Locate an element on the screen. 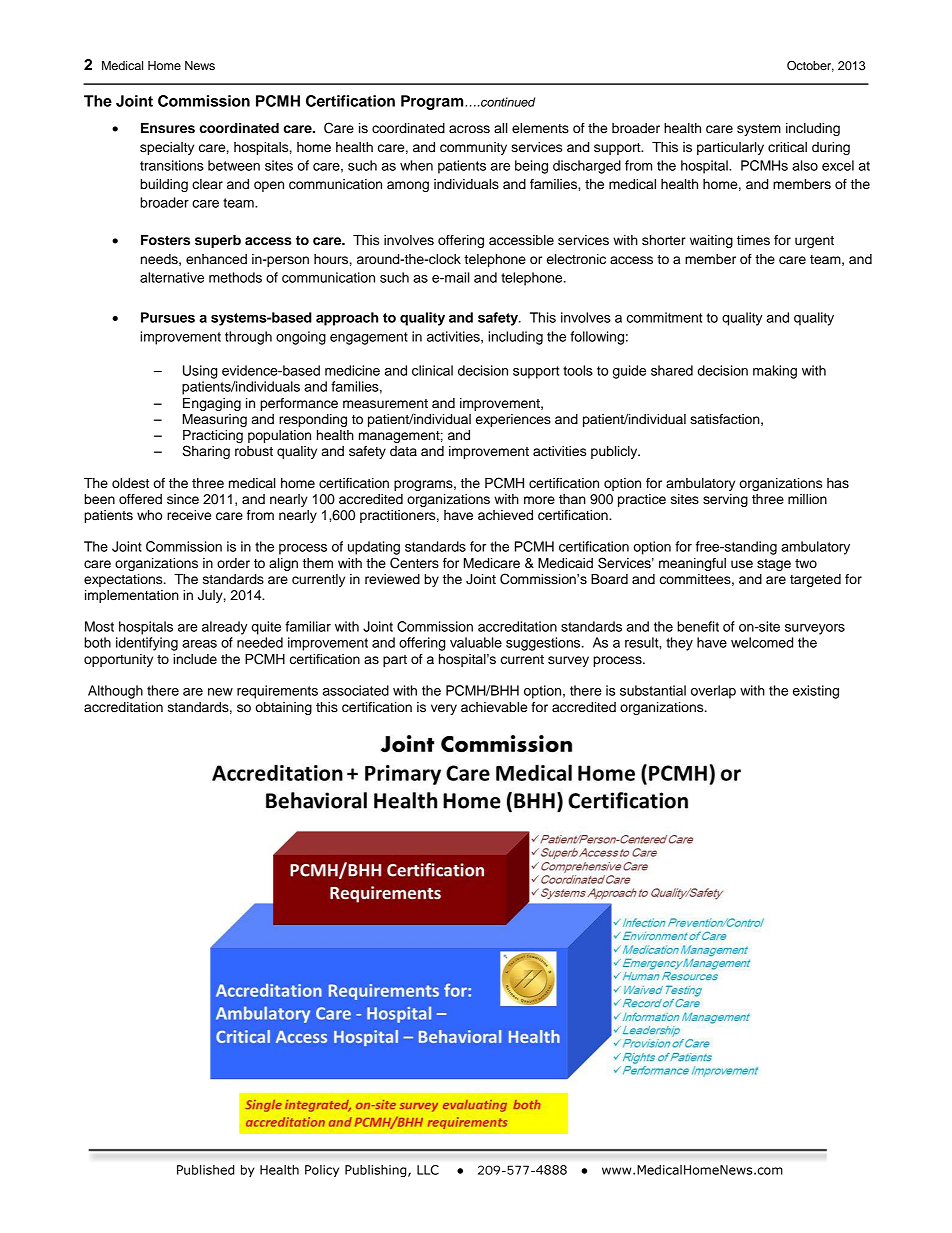  Using is located at coordinates (200, 372).
